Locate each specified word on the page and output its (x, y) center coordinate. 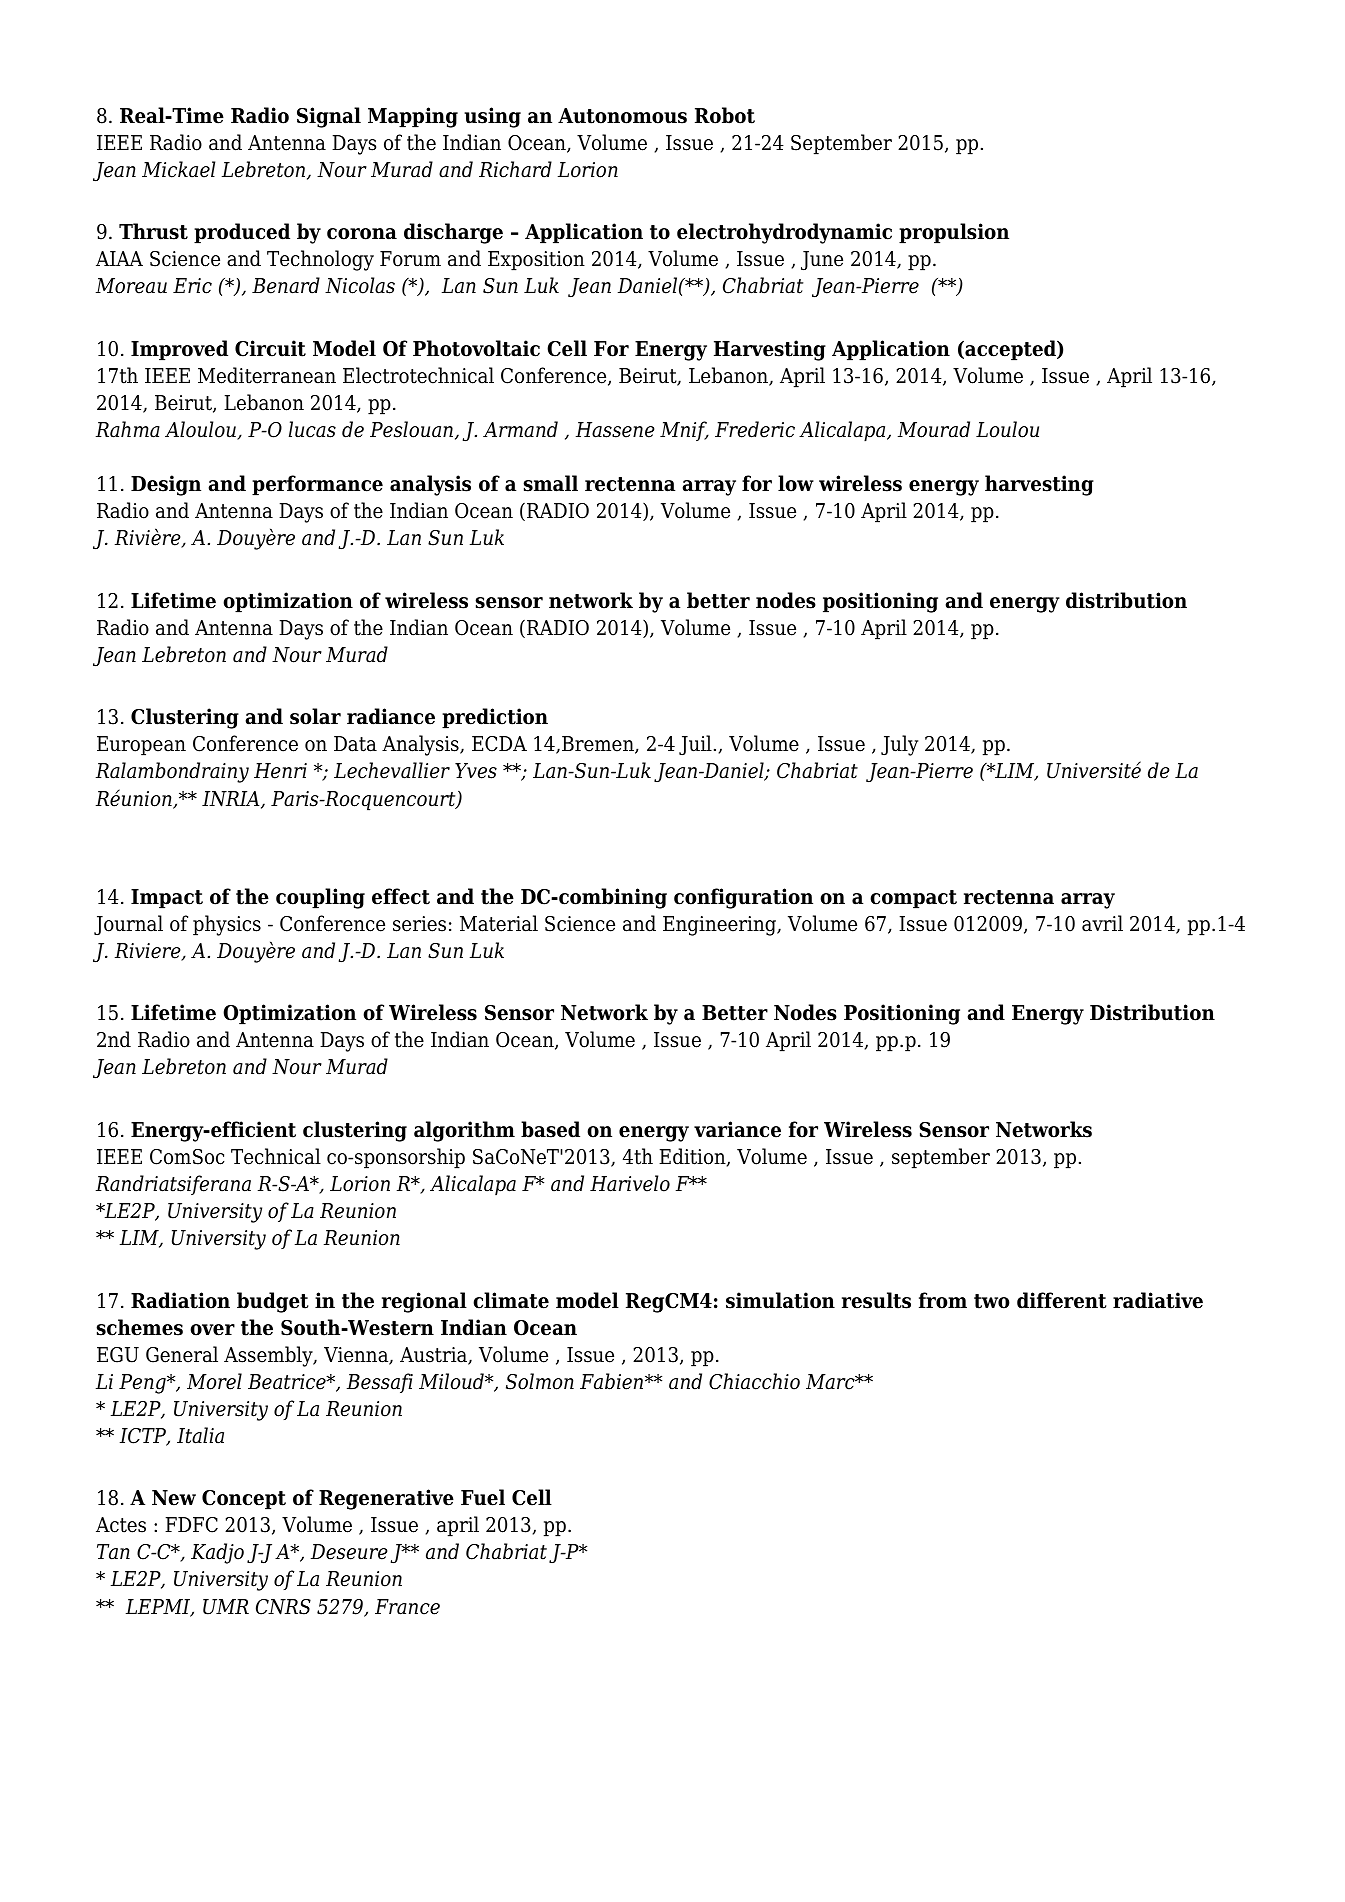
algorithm (464, 1131)
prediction (495, 718)
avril (1102, 923)
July (899, 745)
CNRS (283, 1607)
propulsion (954, 233)
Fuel (483, 1497)
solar (315, 716)
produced (242, 233)
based (550, 1129)
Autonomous (622, 116)
